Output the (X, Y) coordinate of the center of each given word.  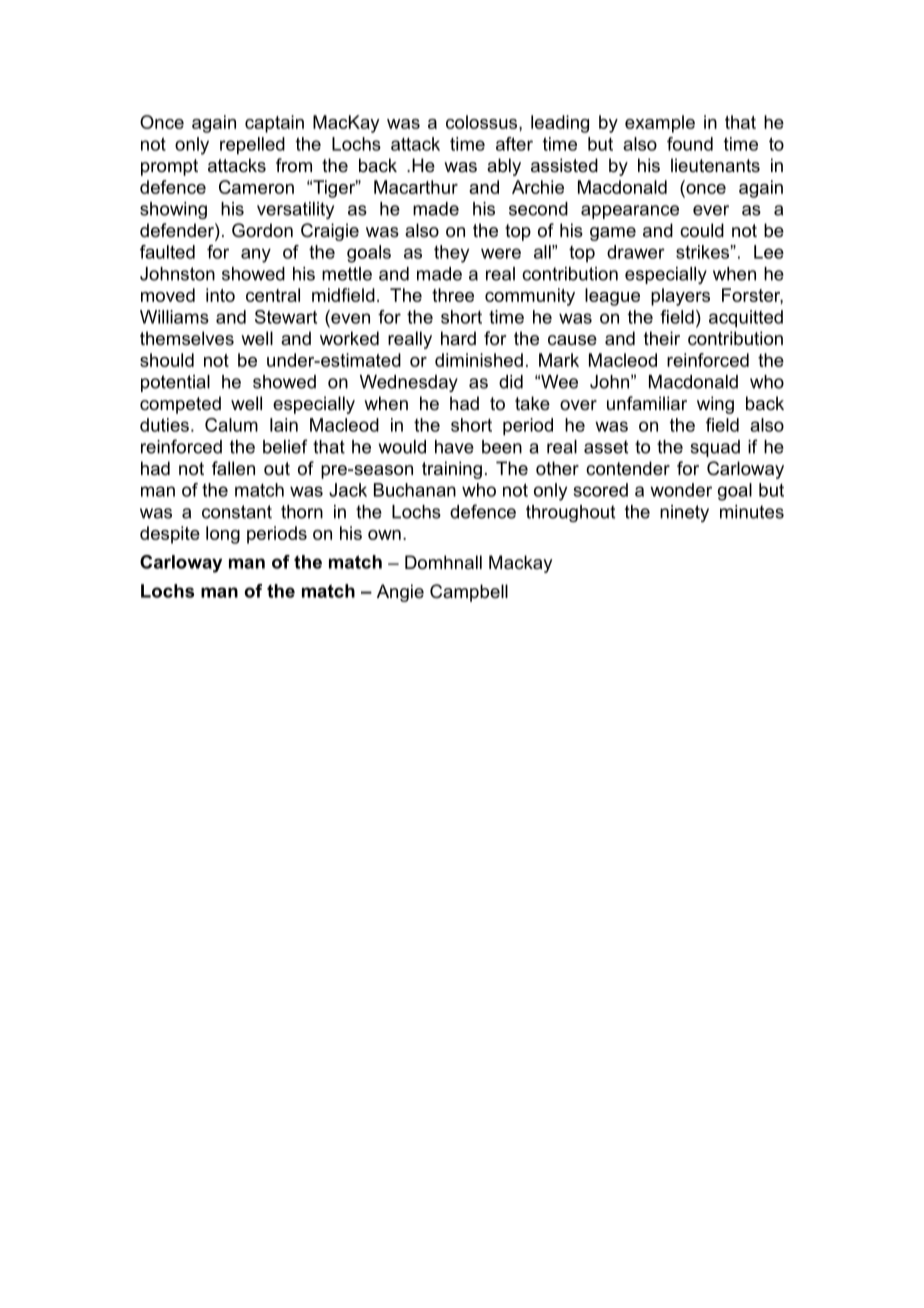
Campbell (469, 593)
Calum (231, 425)
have (454, 447)
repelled (252, 146)
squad (715, 448)
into (220, 295)
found (690, 144)
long (223, 535)
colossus (483, 122)
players (680, 297)
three (453, 295)
